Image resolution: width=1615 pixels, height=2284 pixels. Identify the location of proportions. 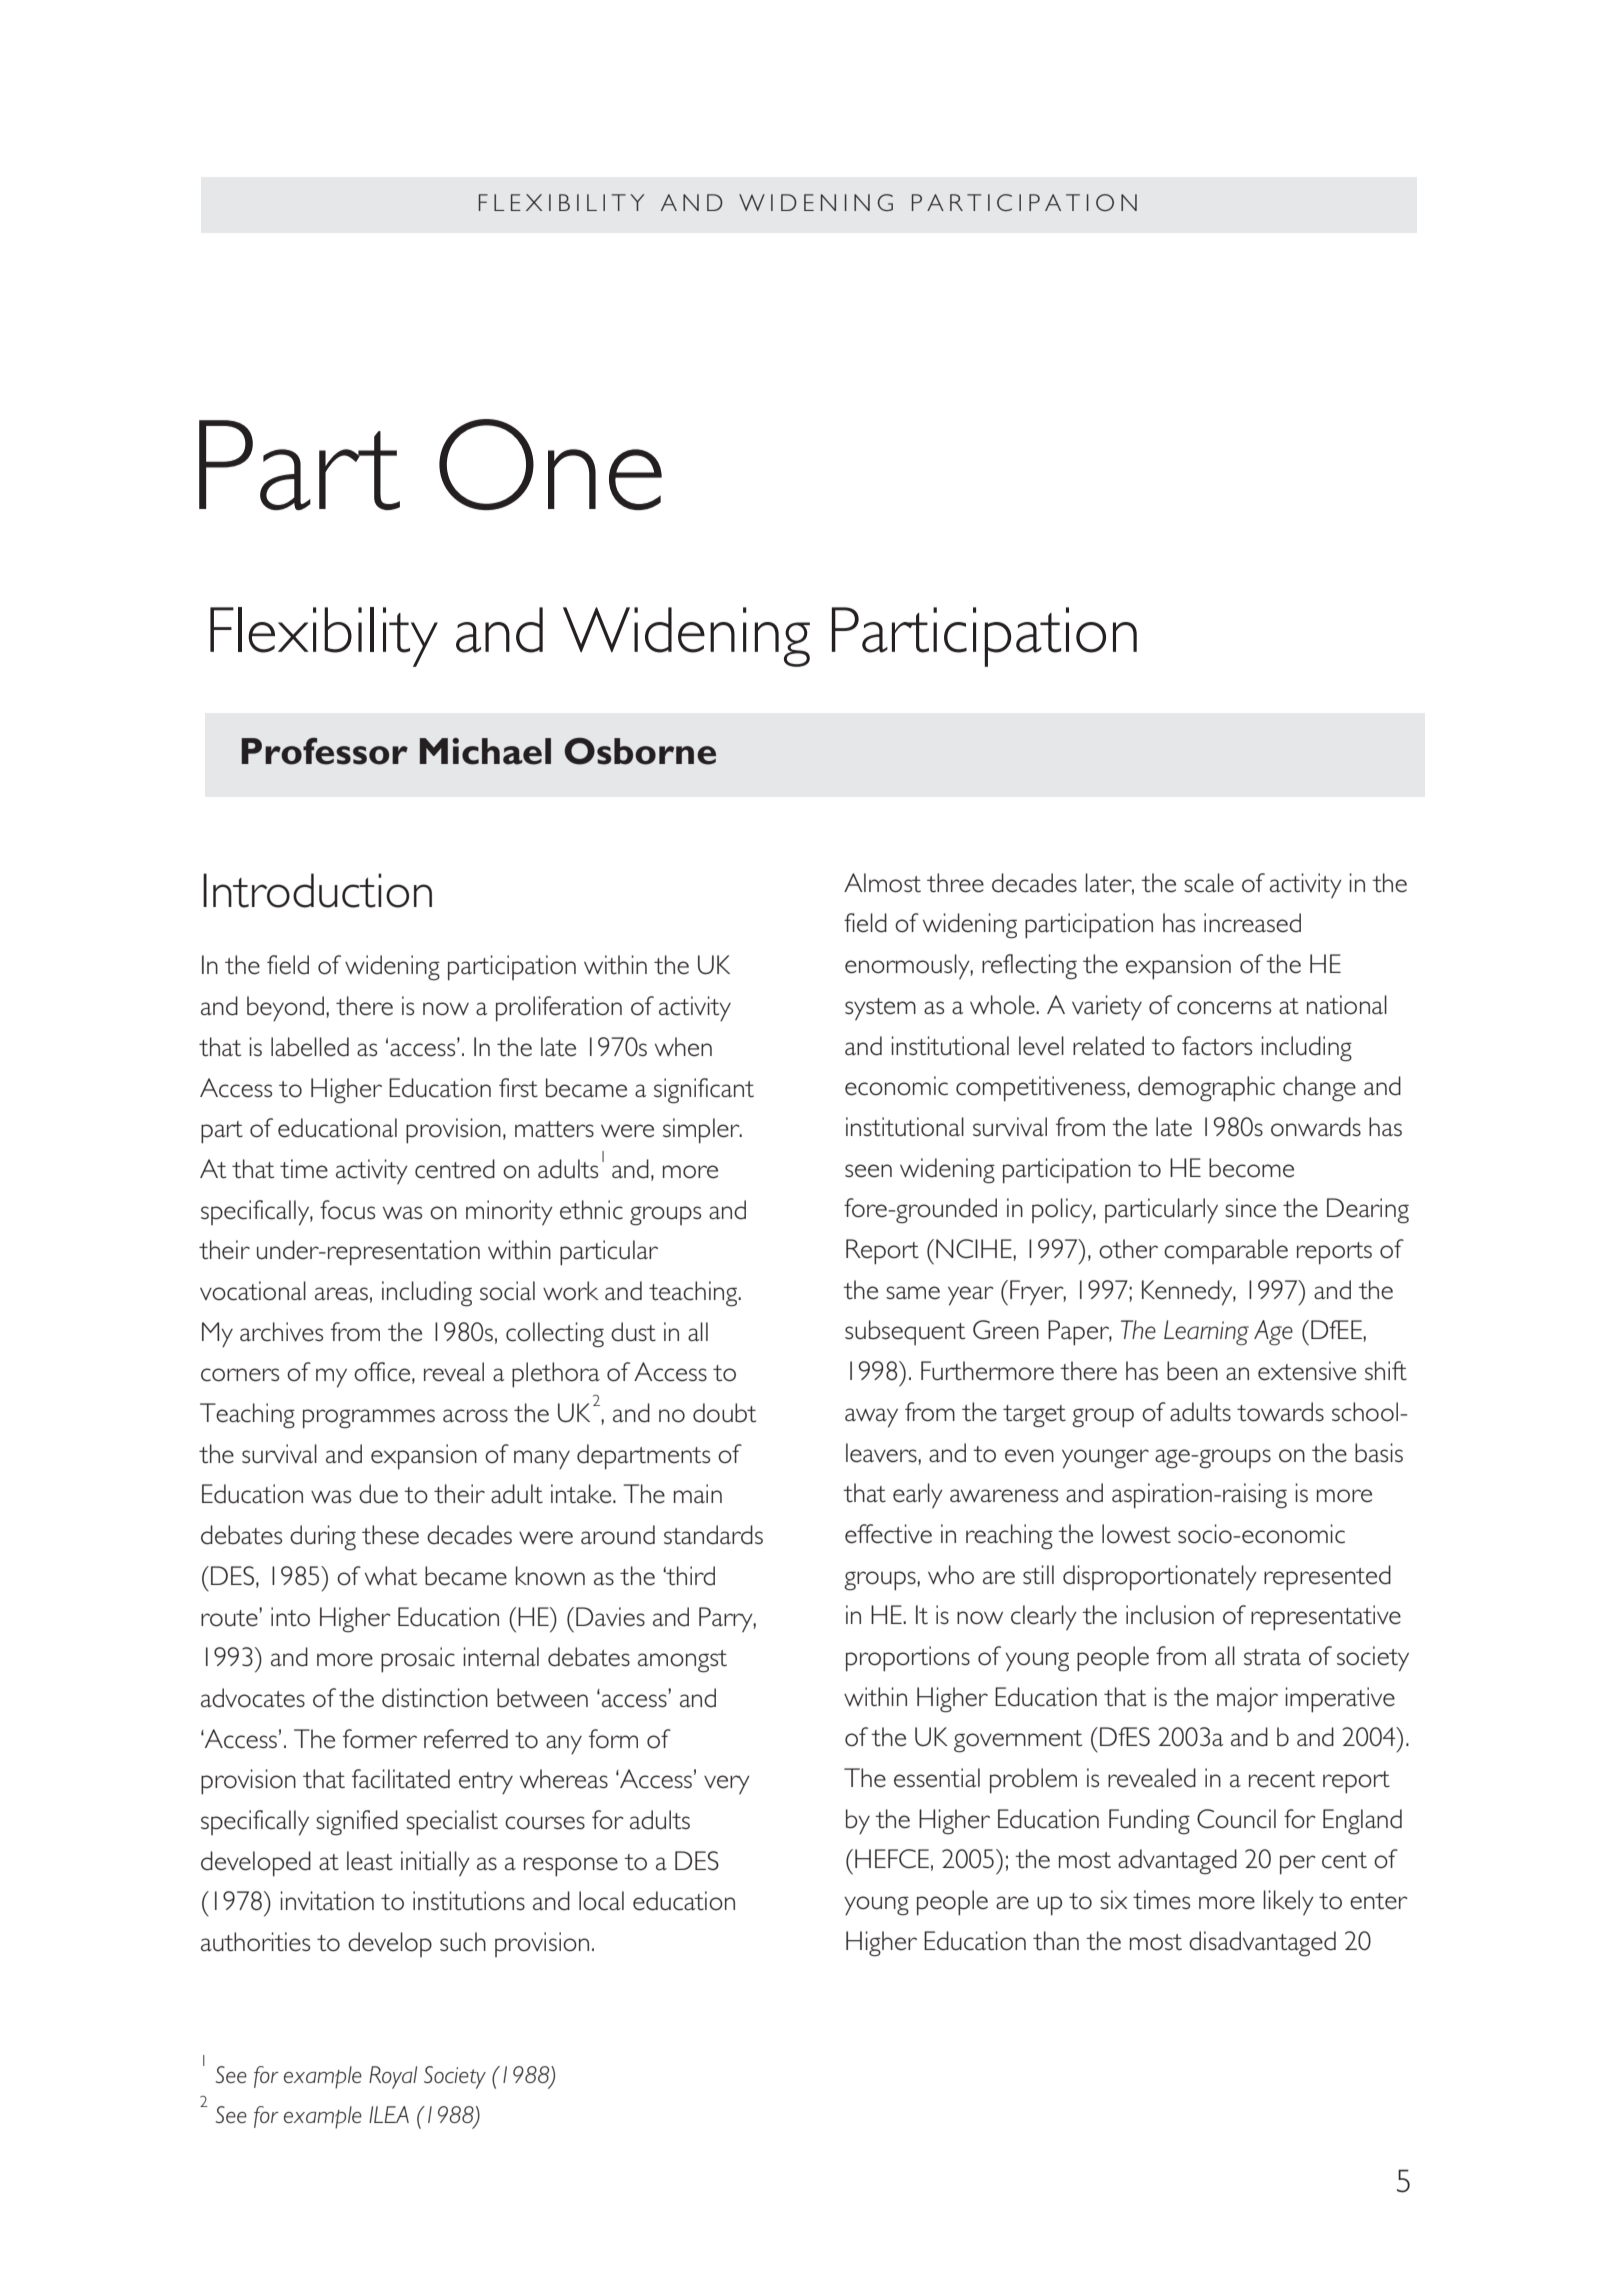
(908, 1659).
